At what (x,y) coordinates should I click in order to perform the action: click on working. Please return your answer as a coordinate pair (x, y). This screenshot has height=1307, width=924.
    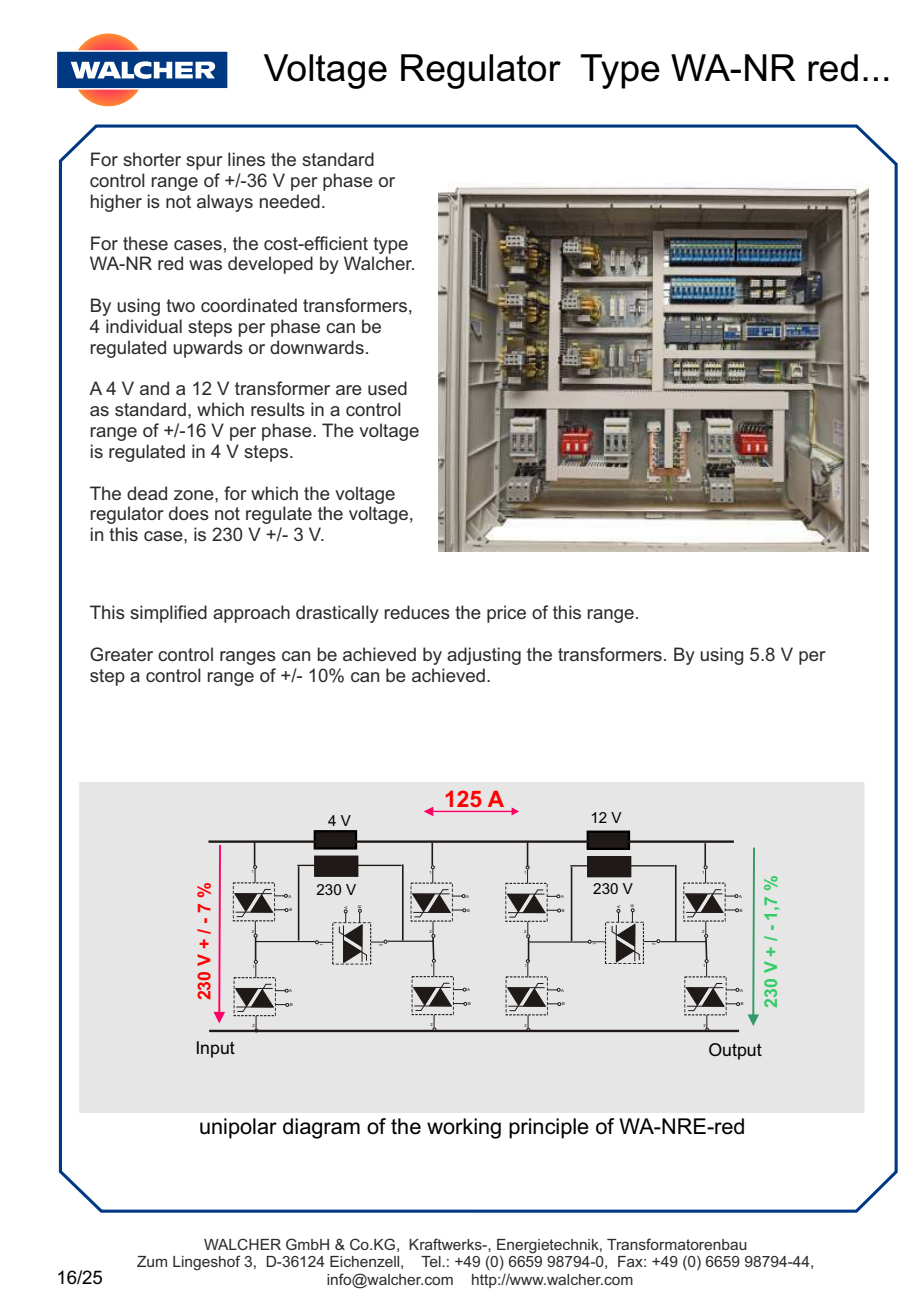
    Looking at the image, I should click on (464, 1128).
